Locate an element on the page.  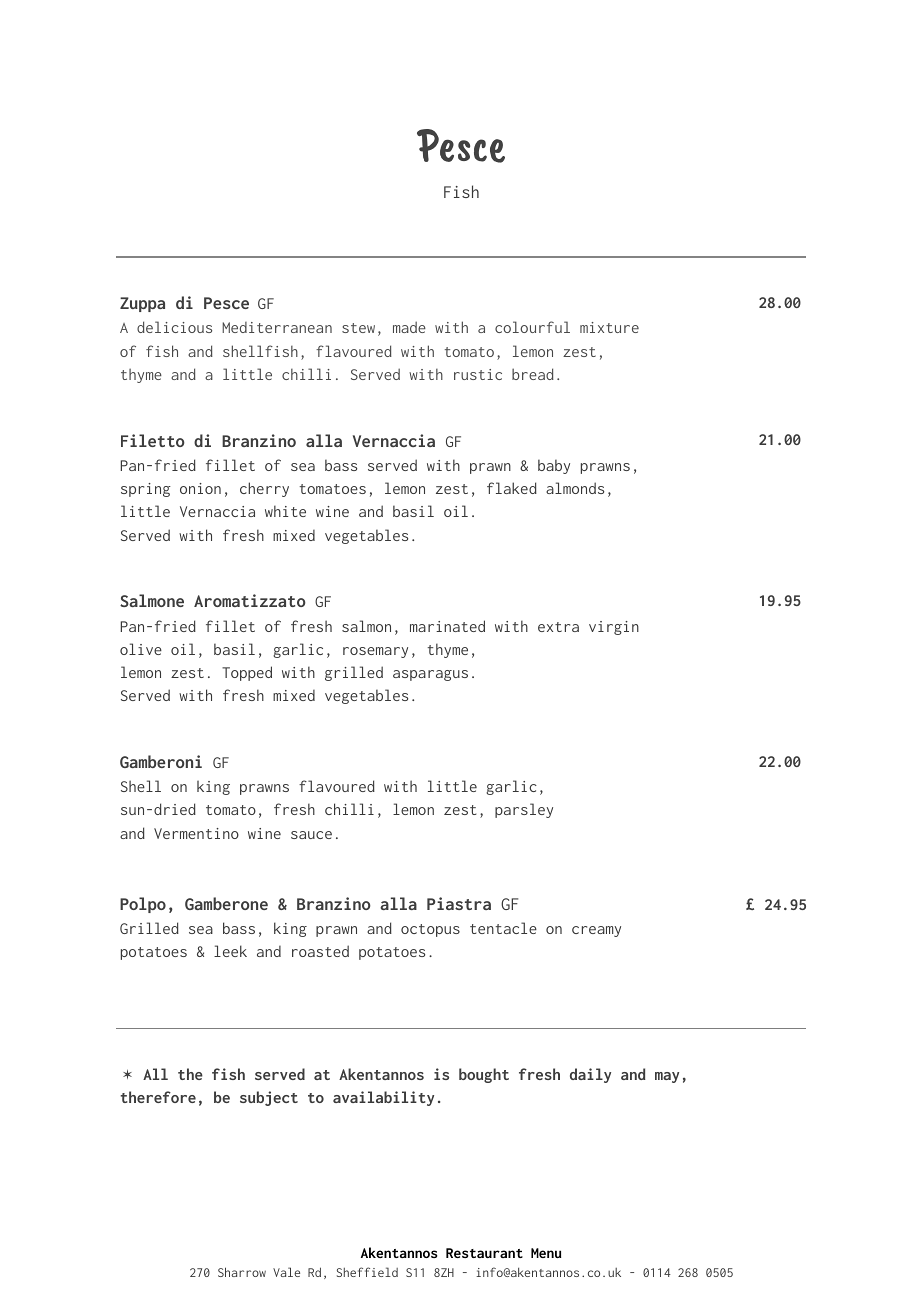
made is located at coordinates (409, 327).
